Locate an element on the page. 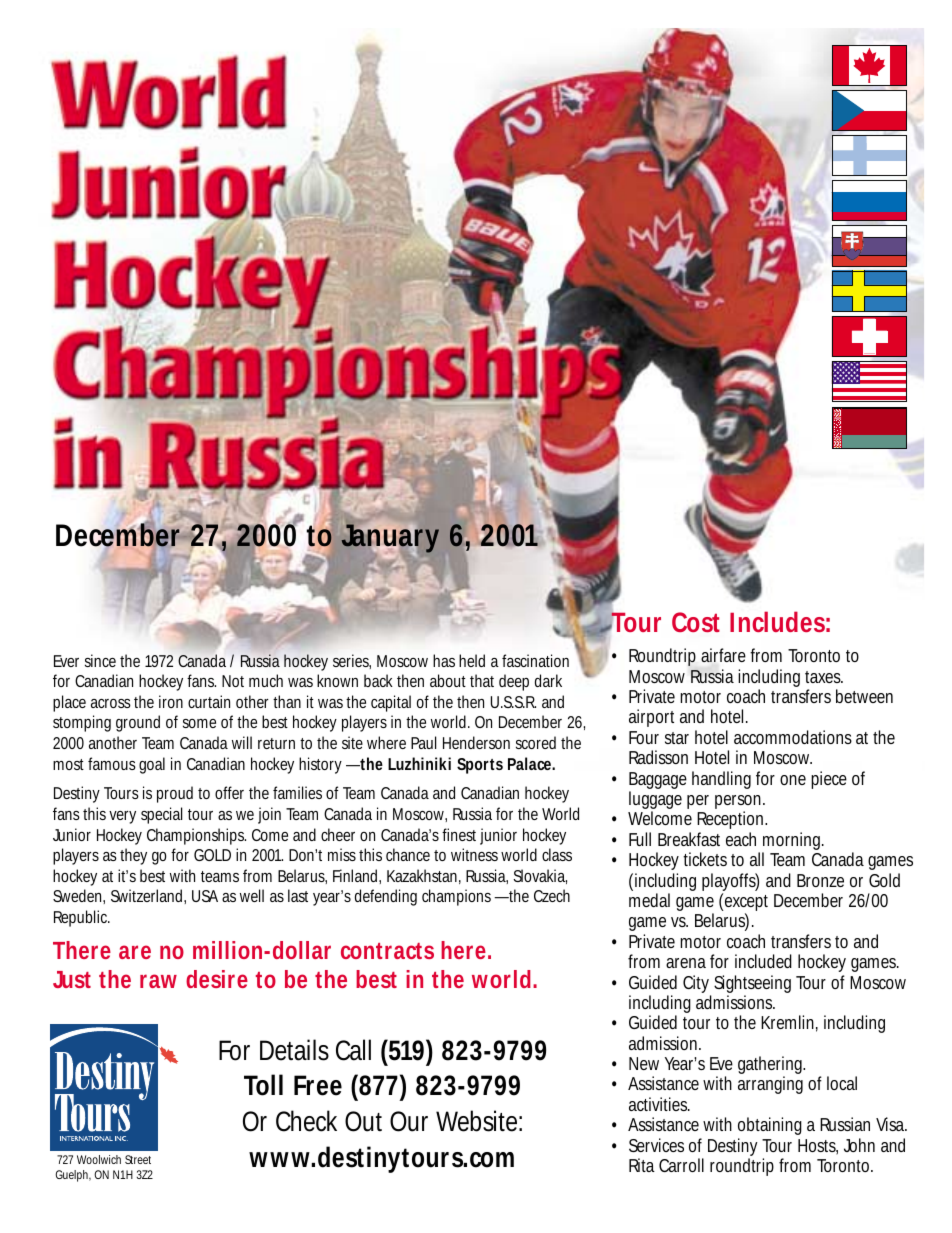  contracts is located at coordinates (387, 951).
